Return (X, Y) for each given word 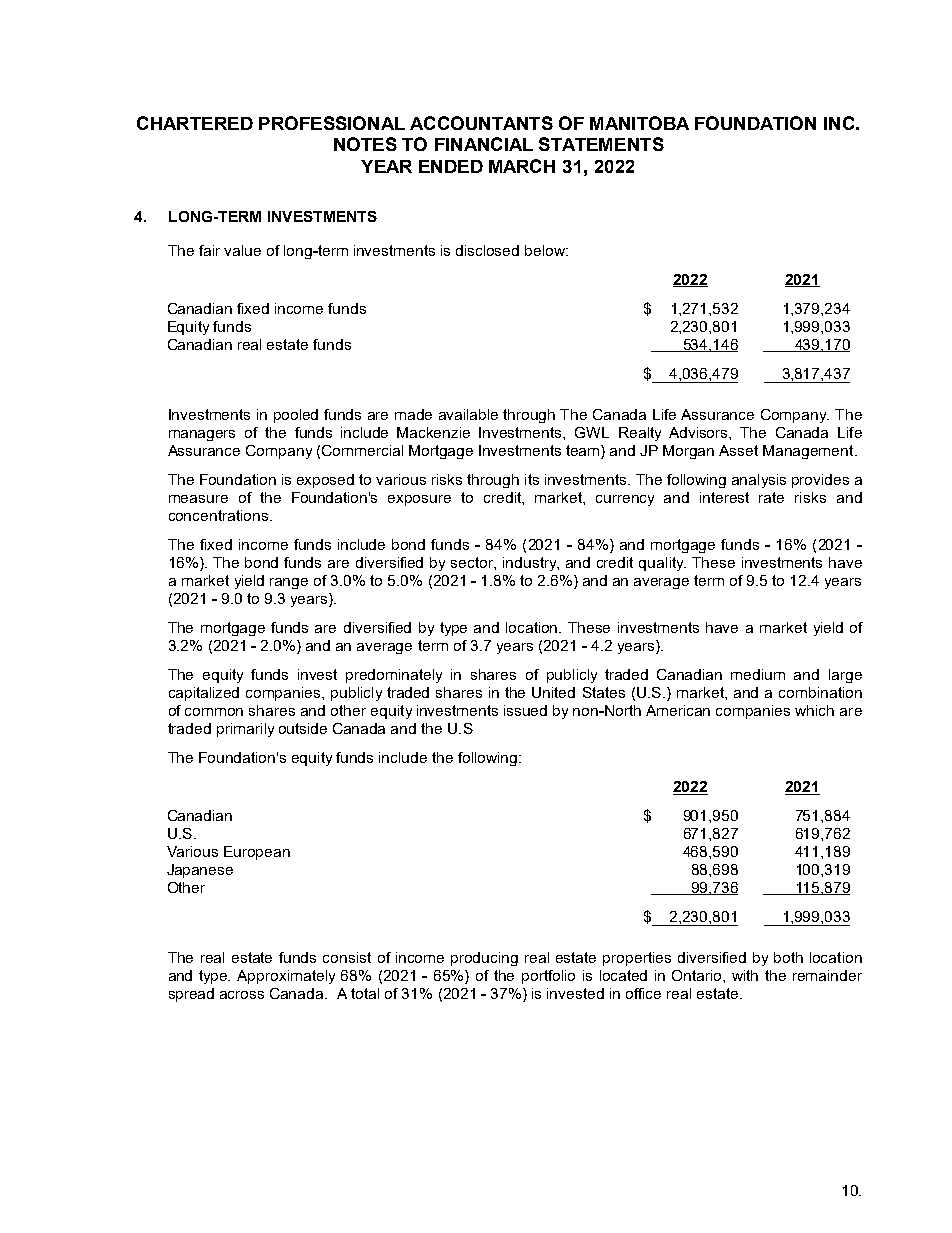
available (468, 414)
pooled (296, 416)
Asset (738, 450)
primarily (245, 730)
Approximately (286, 977)
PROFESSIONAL (332, 123)
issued (525, 710)
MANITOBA (639, 123)
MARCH (522, 166)
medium (758, 674)
